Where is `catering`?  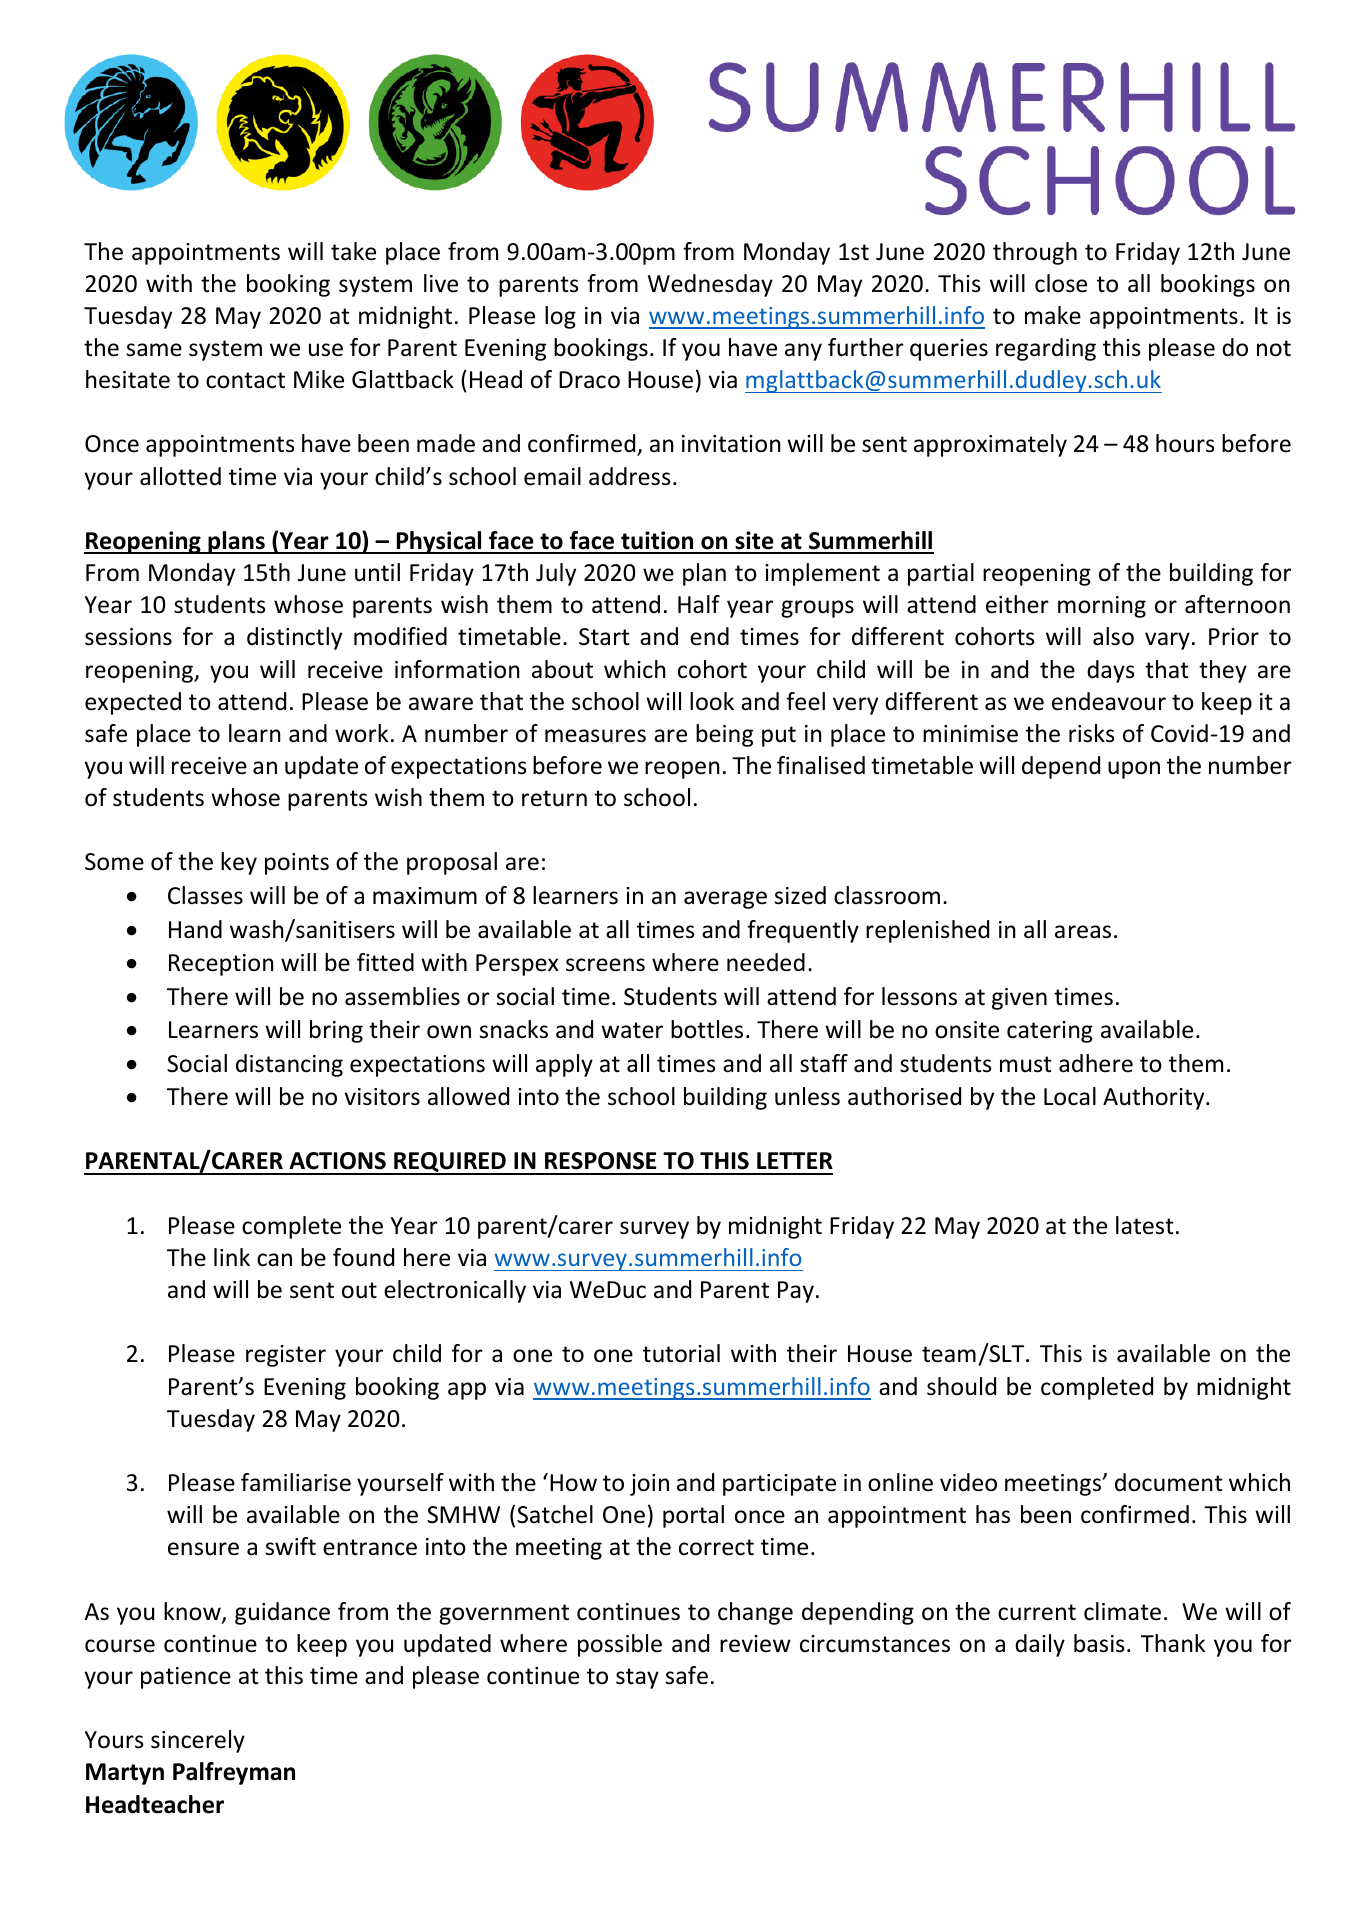 catering is located at coordinates (1050, 1032).
